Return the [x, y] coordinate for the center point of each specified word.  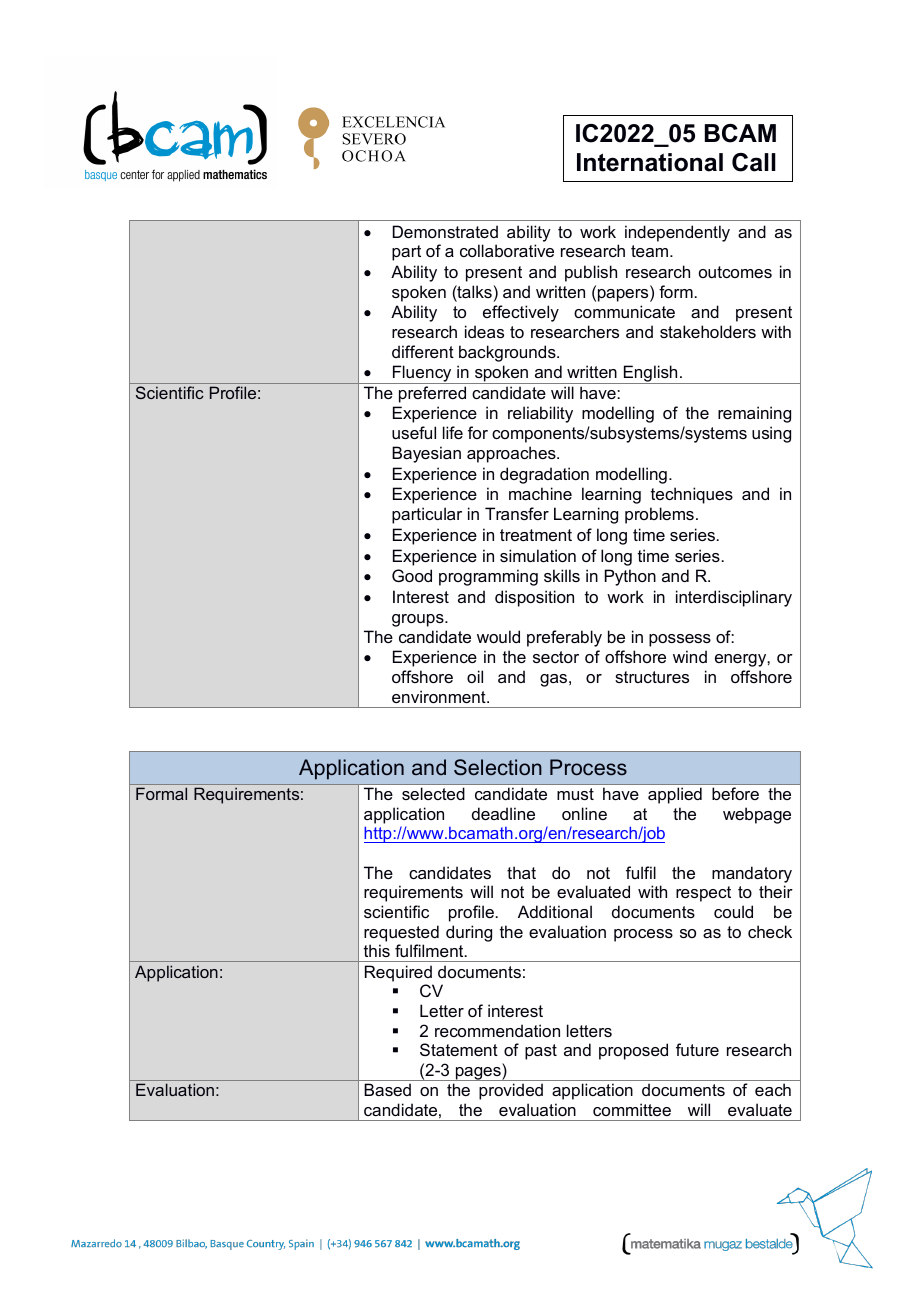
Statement [459, 1049]
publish [591, 273]
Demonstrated [445, 231]
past [541, 1052]
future [697, 1049]
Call [754, 162]
